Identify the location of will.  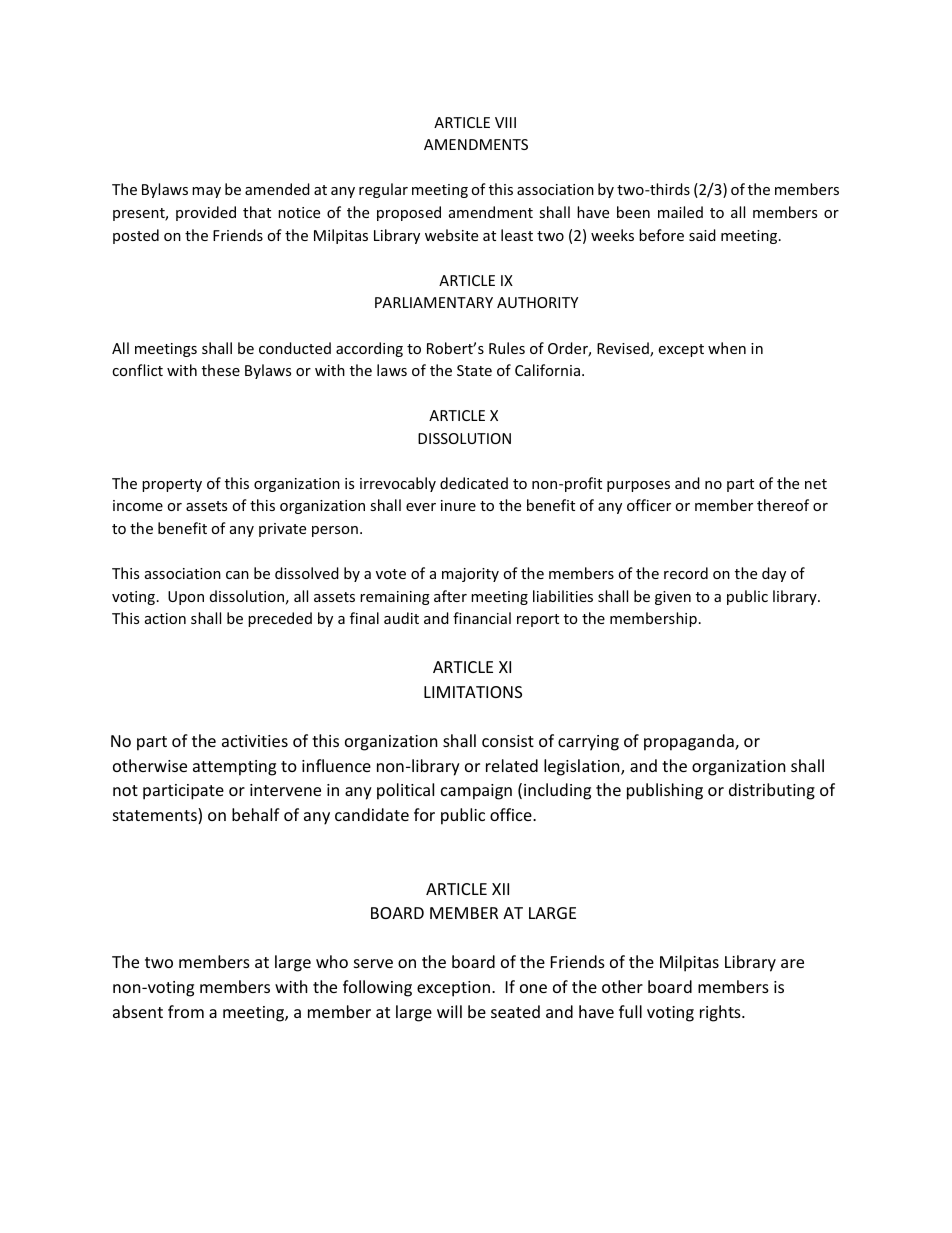
(449, 1011).
